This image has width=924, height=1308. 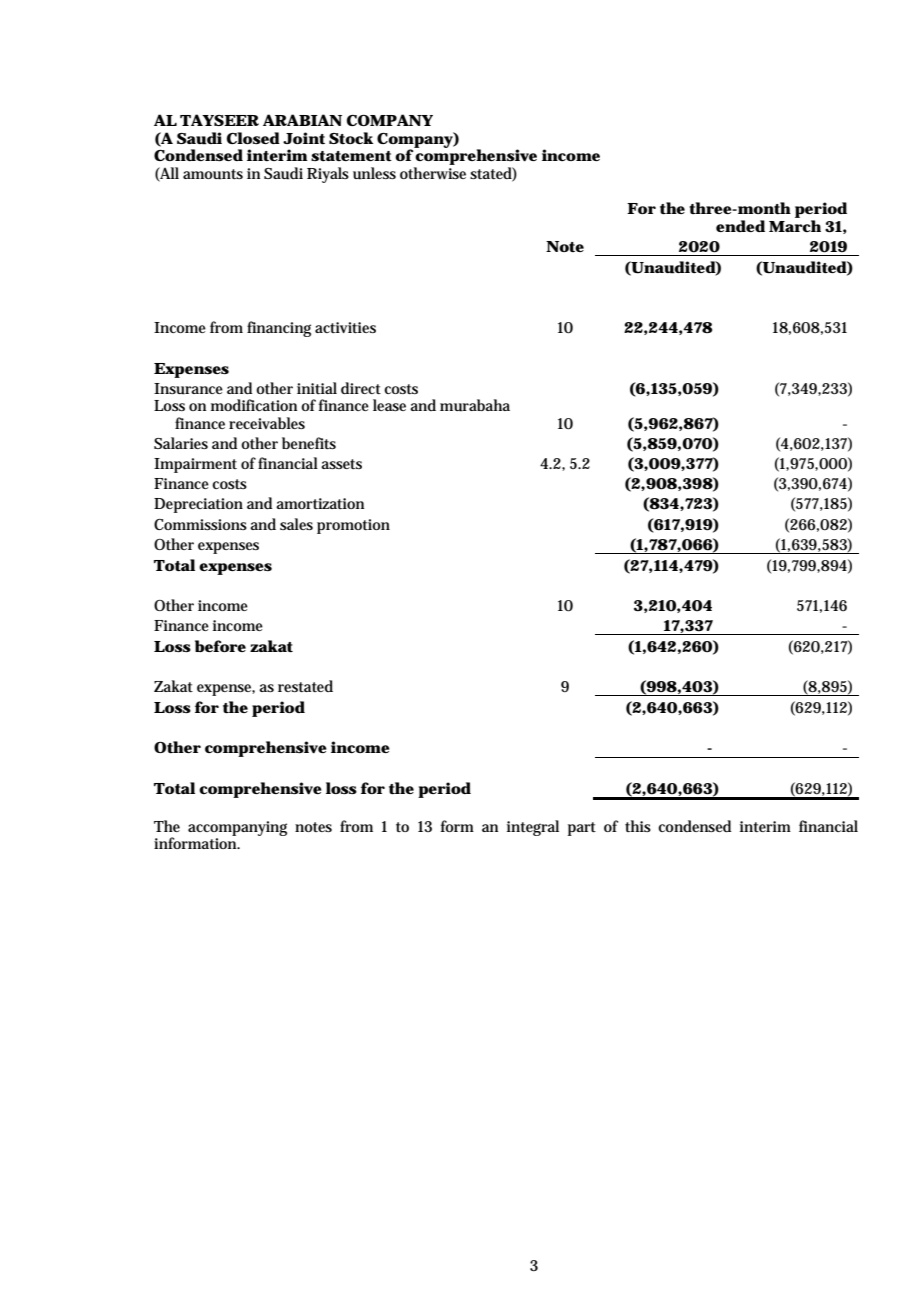 I want to click on part, so click(x=582, y=829).
